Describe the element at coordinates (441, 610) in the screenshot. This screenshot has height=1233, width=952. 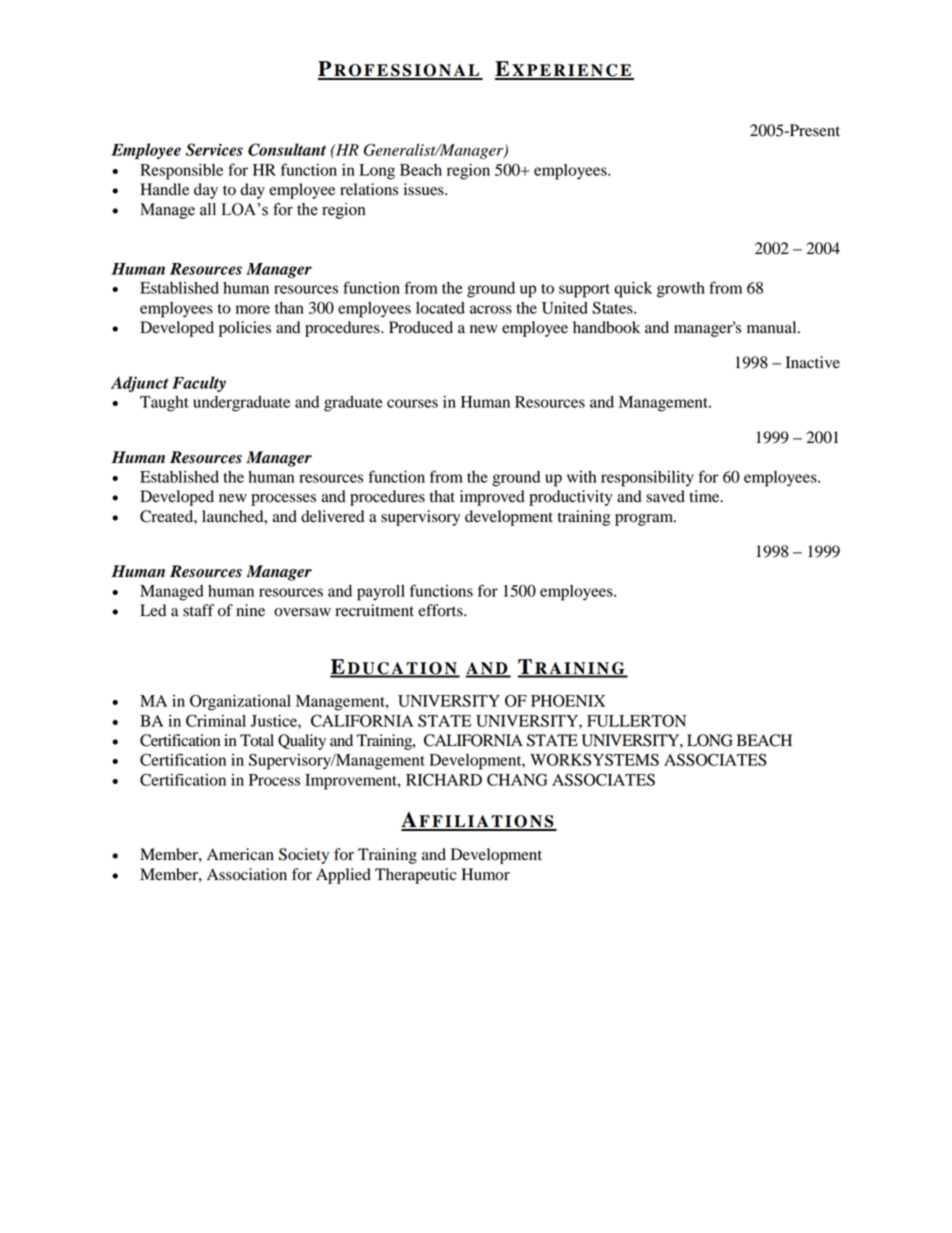
I see `efforts` at that location.
